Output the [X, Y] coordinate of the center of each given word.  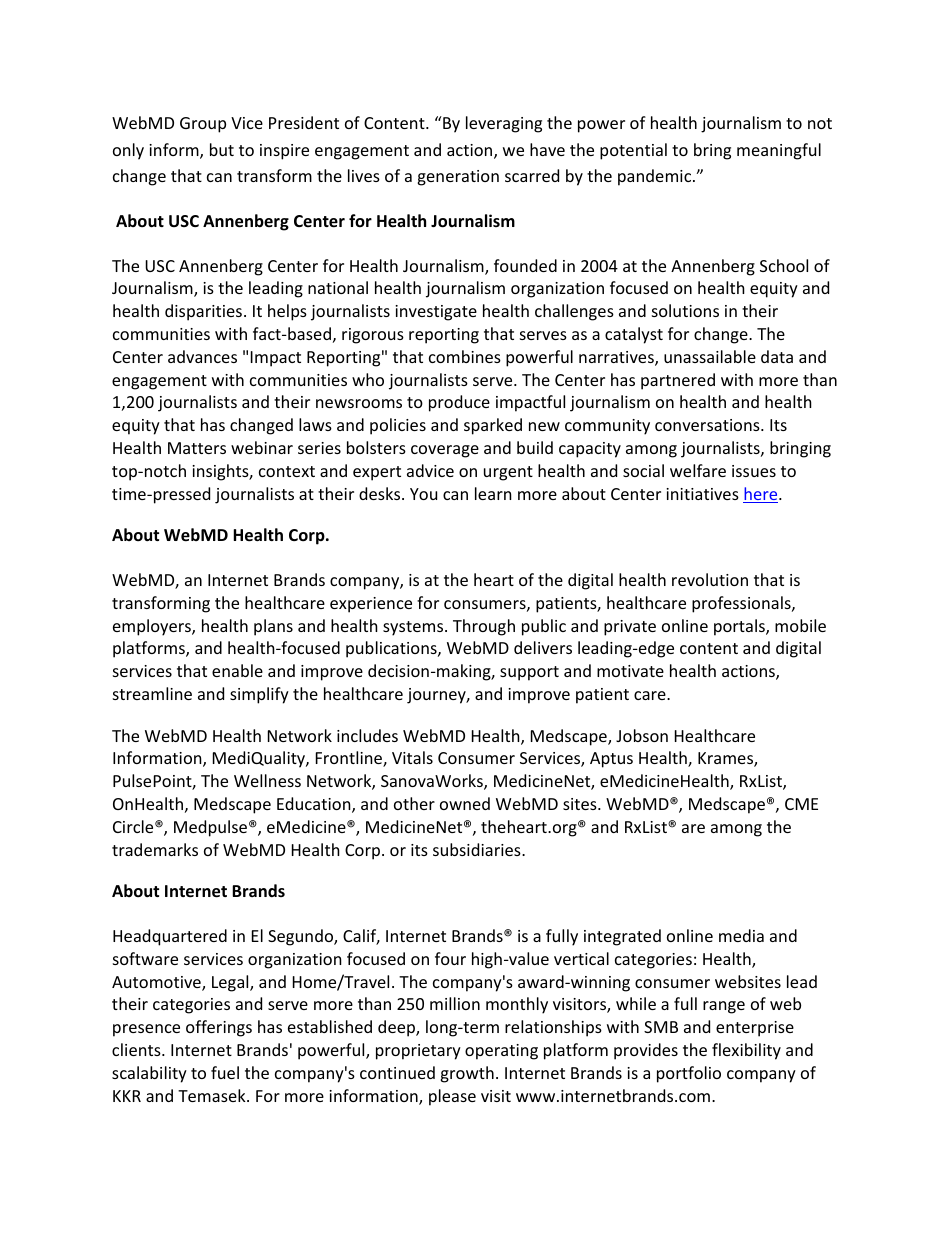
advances [202, 356]
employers [153, 627]
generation [458, 178]
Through [484, 627]
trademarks [155, 849]
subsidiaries [478, 849]
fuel [225, 1072]
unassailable [710, 356]
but [222, 149]
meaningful [779, 151]
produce [459, 403]
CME [801, 804]
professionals [742, 604]
